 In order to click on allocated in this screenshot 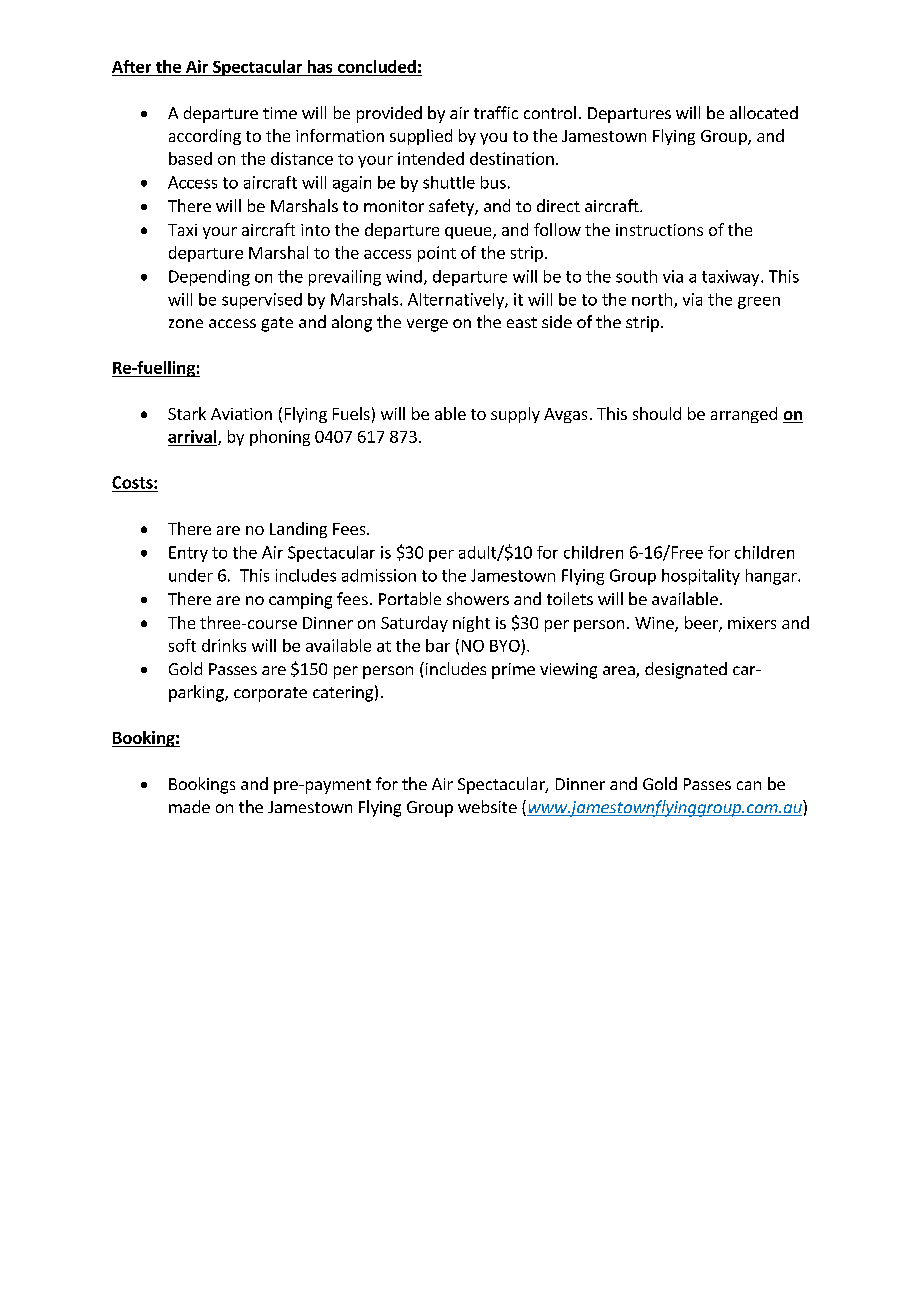, I will do `click(764, 112)`.
